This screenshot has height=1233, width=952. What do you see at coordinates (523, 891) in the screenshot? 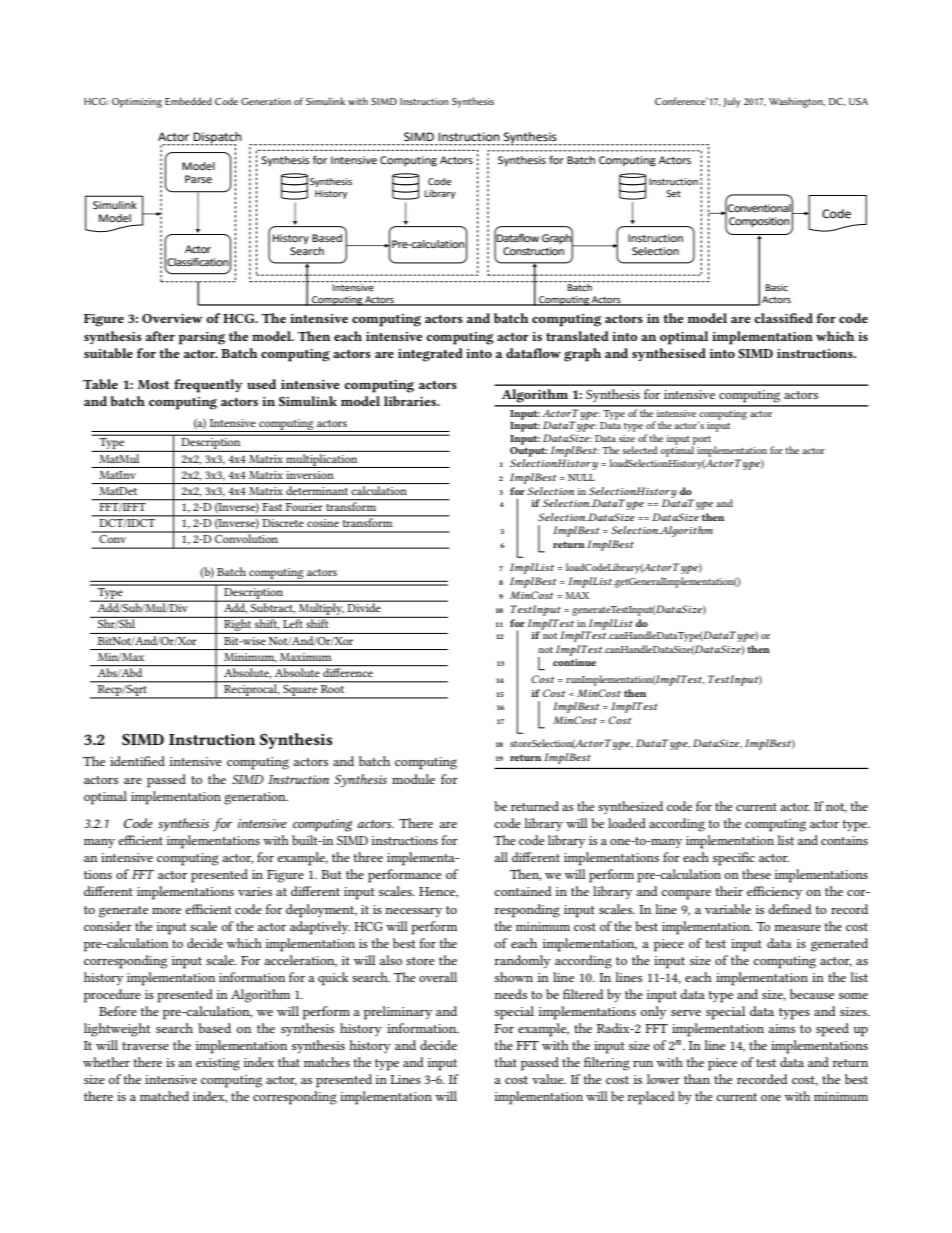
I see `contained` at bounding box center [523, 891].
